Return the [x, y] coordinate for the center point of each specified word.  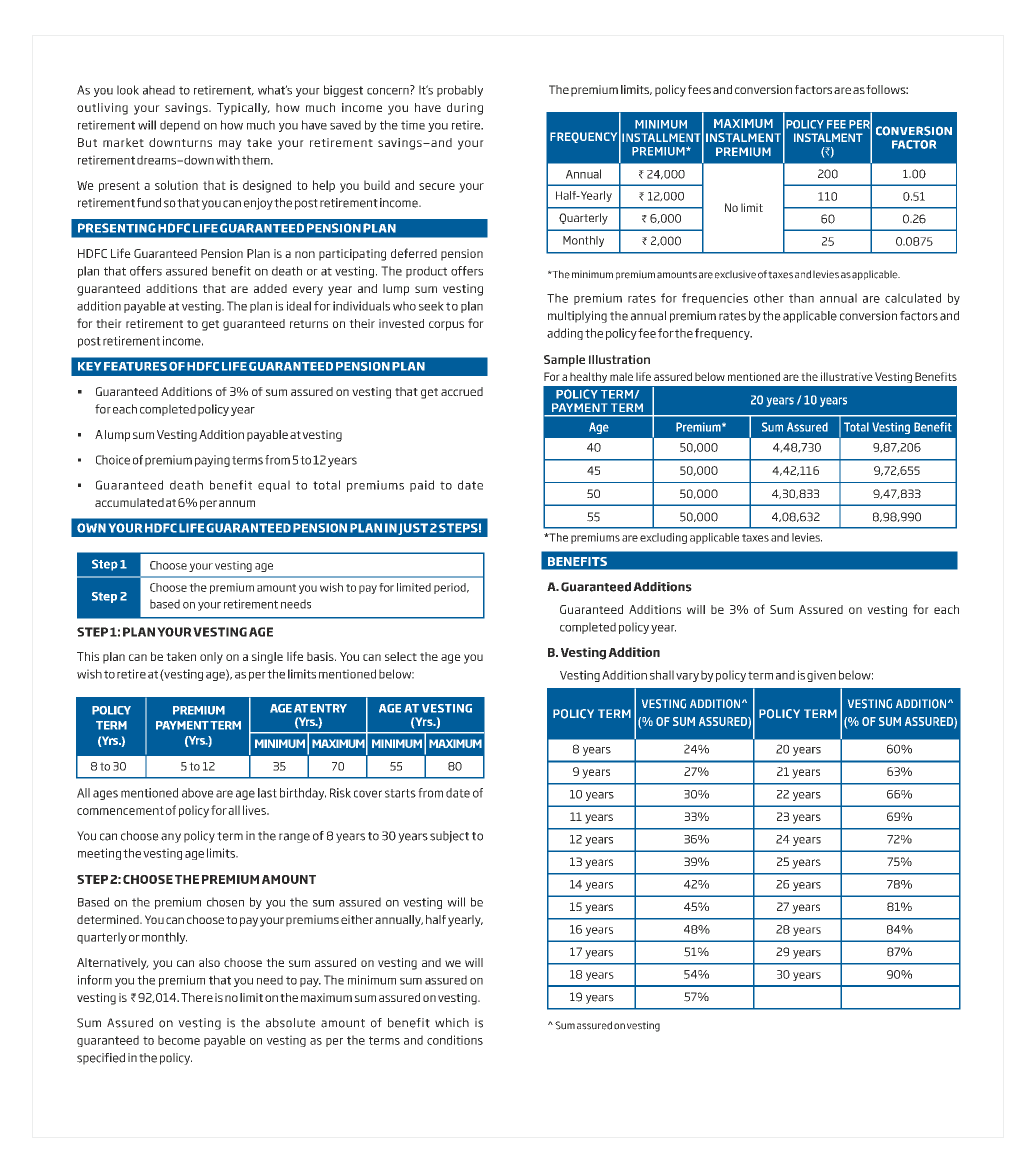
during [465, 109]
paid [422, 486]
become [179, 1040]
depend [180, 126]
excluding [663, 538]
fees [699, 89]
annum [237, 503]
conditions [455, 1040]
